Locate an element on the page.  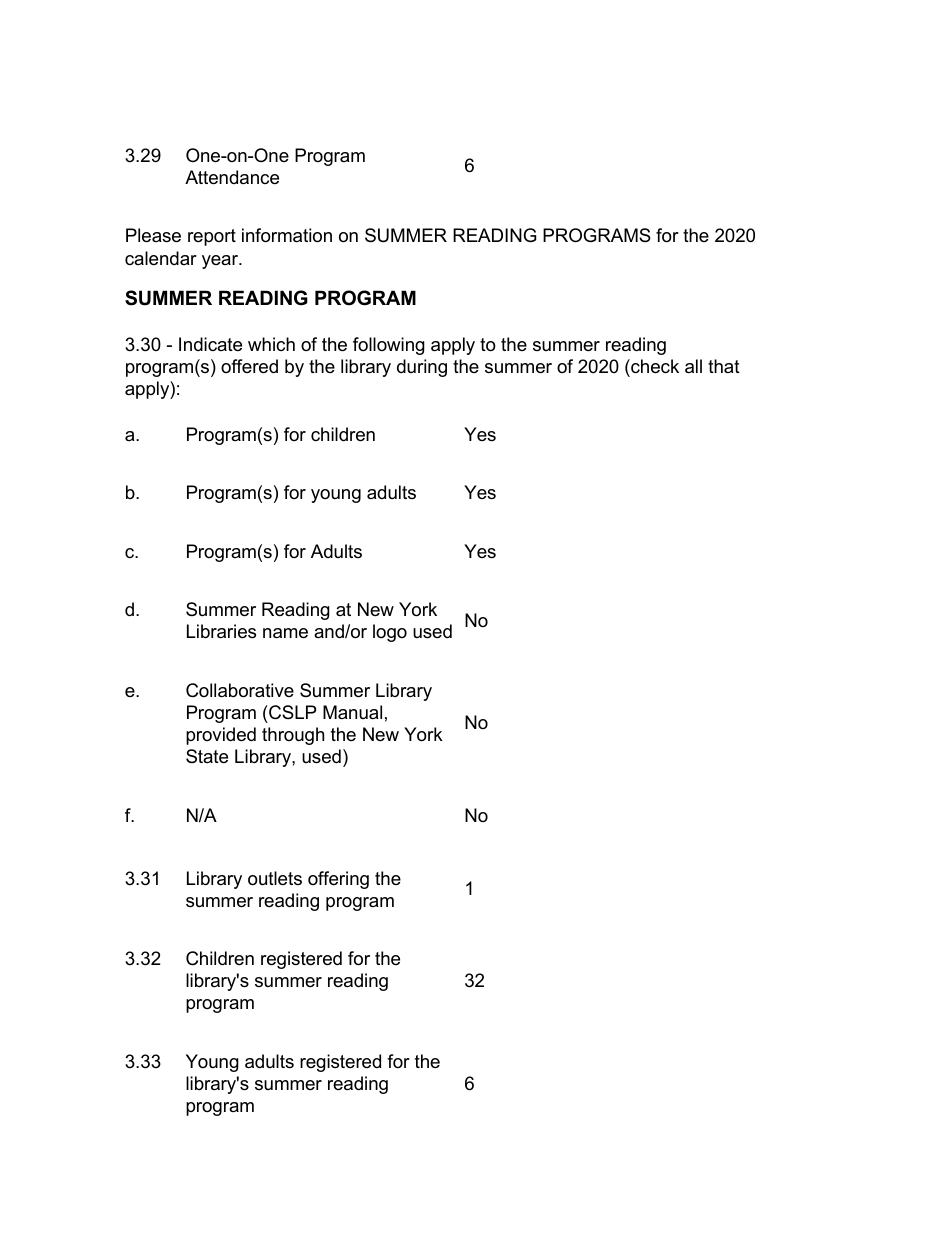
Libraries is located at coordinates (221, 631).
